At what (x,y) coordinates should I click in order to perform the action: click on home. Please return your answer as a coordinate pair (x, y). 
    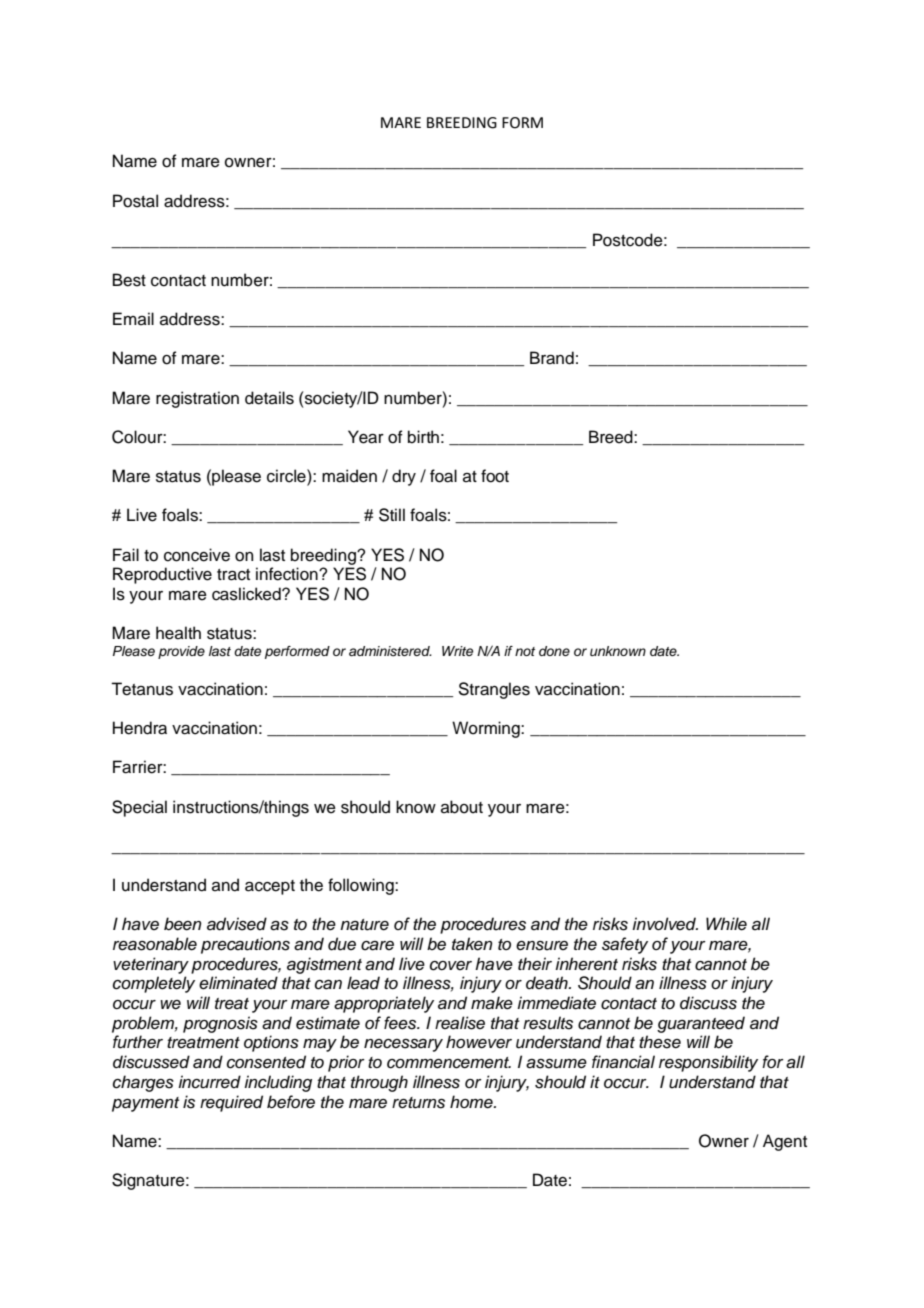
    Looking at the image, I should click on (472, 1102).
